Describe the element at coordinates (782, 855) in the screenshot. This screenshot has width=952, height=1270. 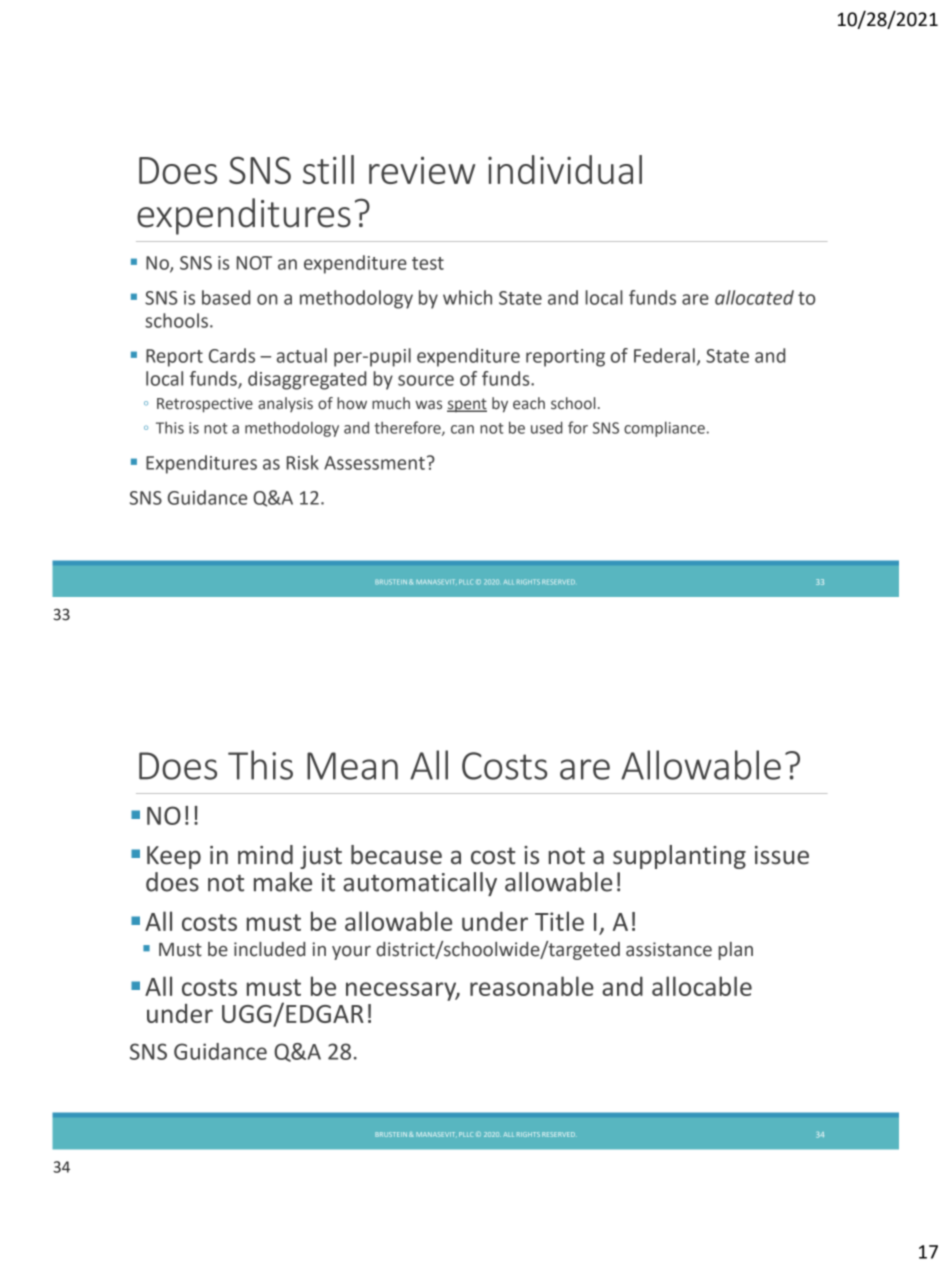
I see `issue` at that location.
